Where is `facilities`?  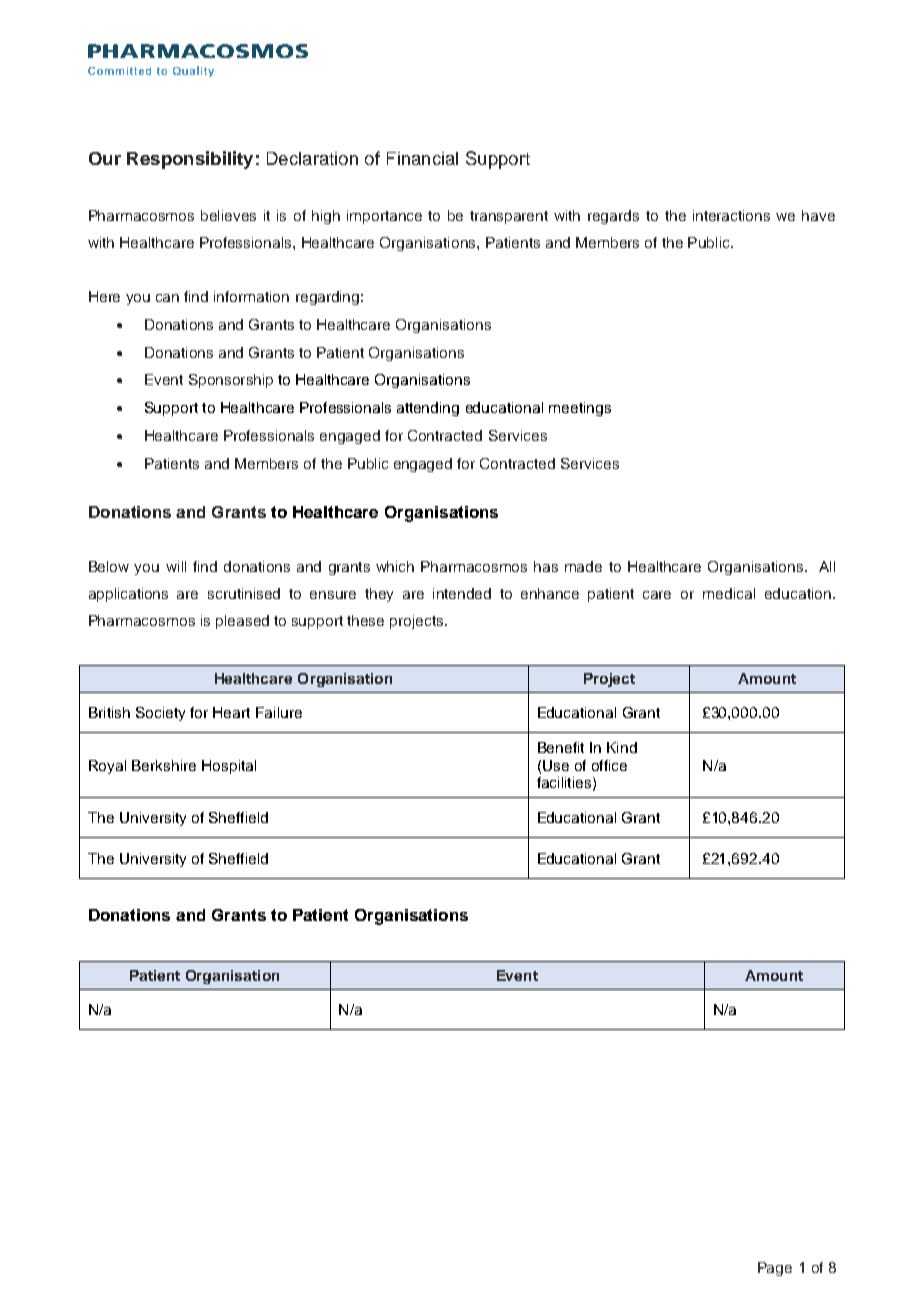 facilities is located at coordinates (564, 782).
